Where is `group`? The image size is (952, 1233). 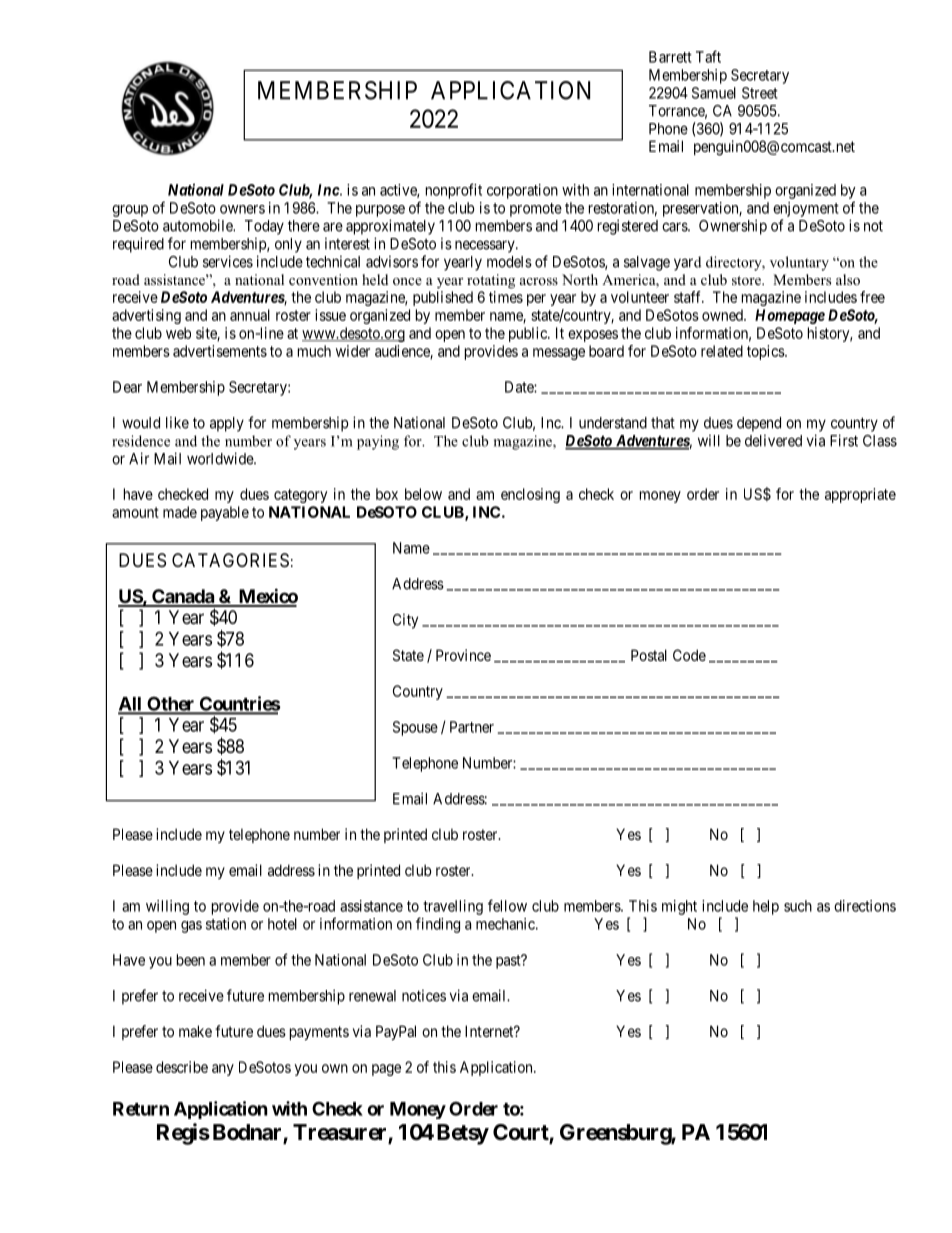
group is located at coordinates (130, 211).
